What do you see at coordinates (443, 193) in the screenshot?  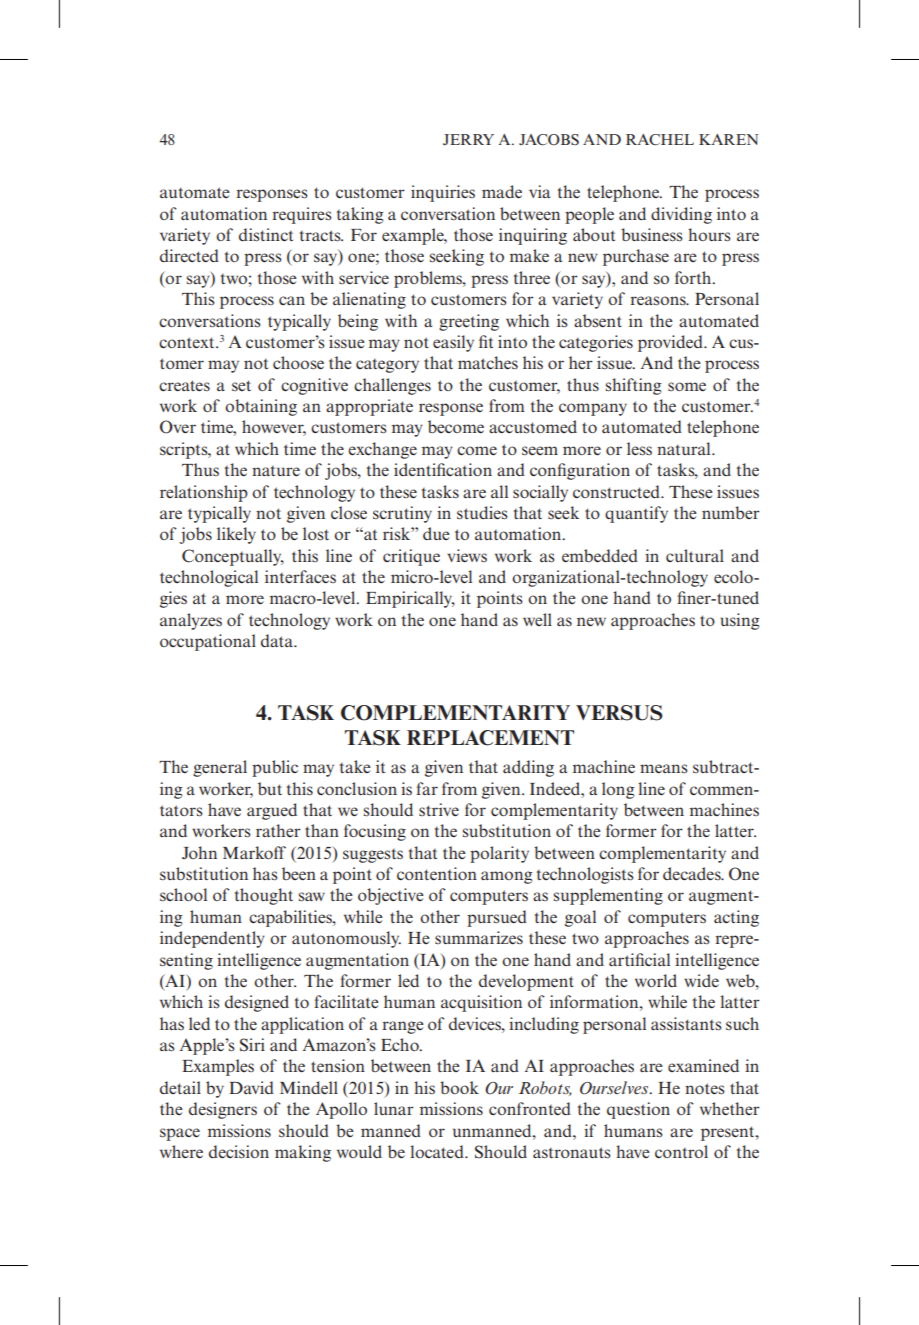 I see `inquiries` at bounding box center [443, 193].
